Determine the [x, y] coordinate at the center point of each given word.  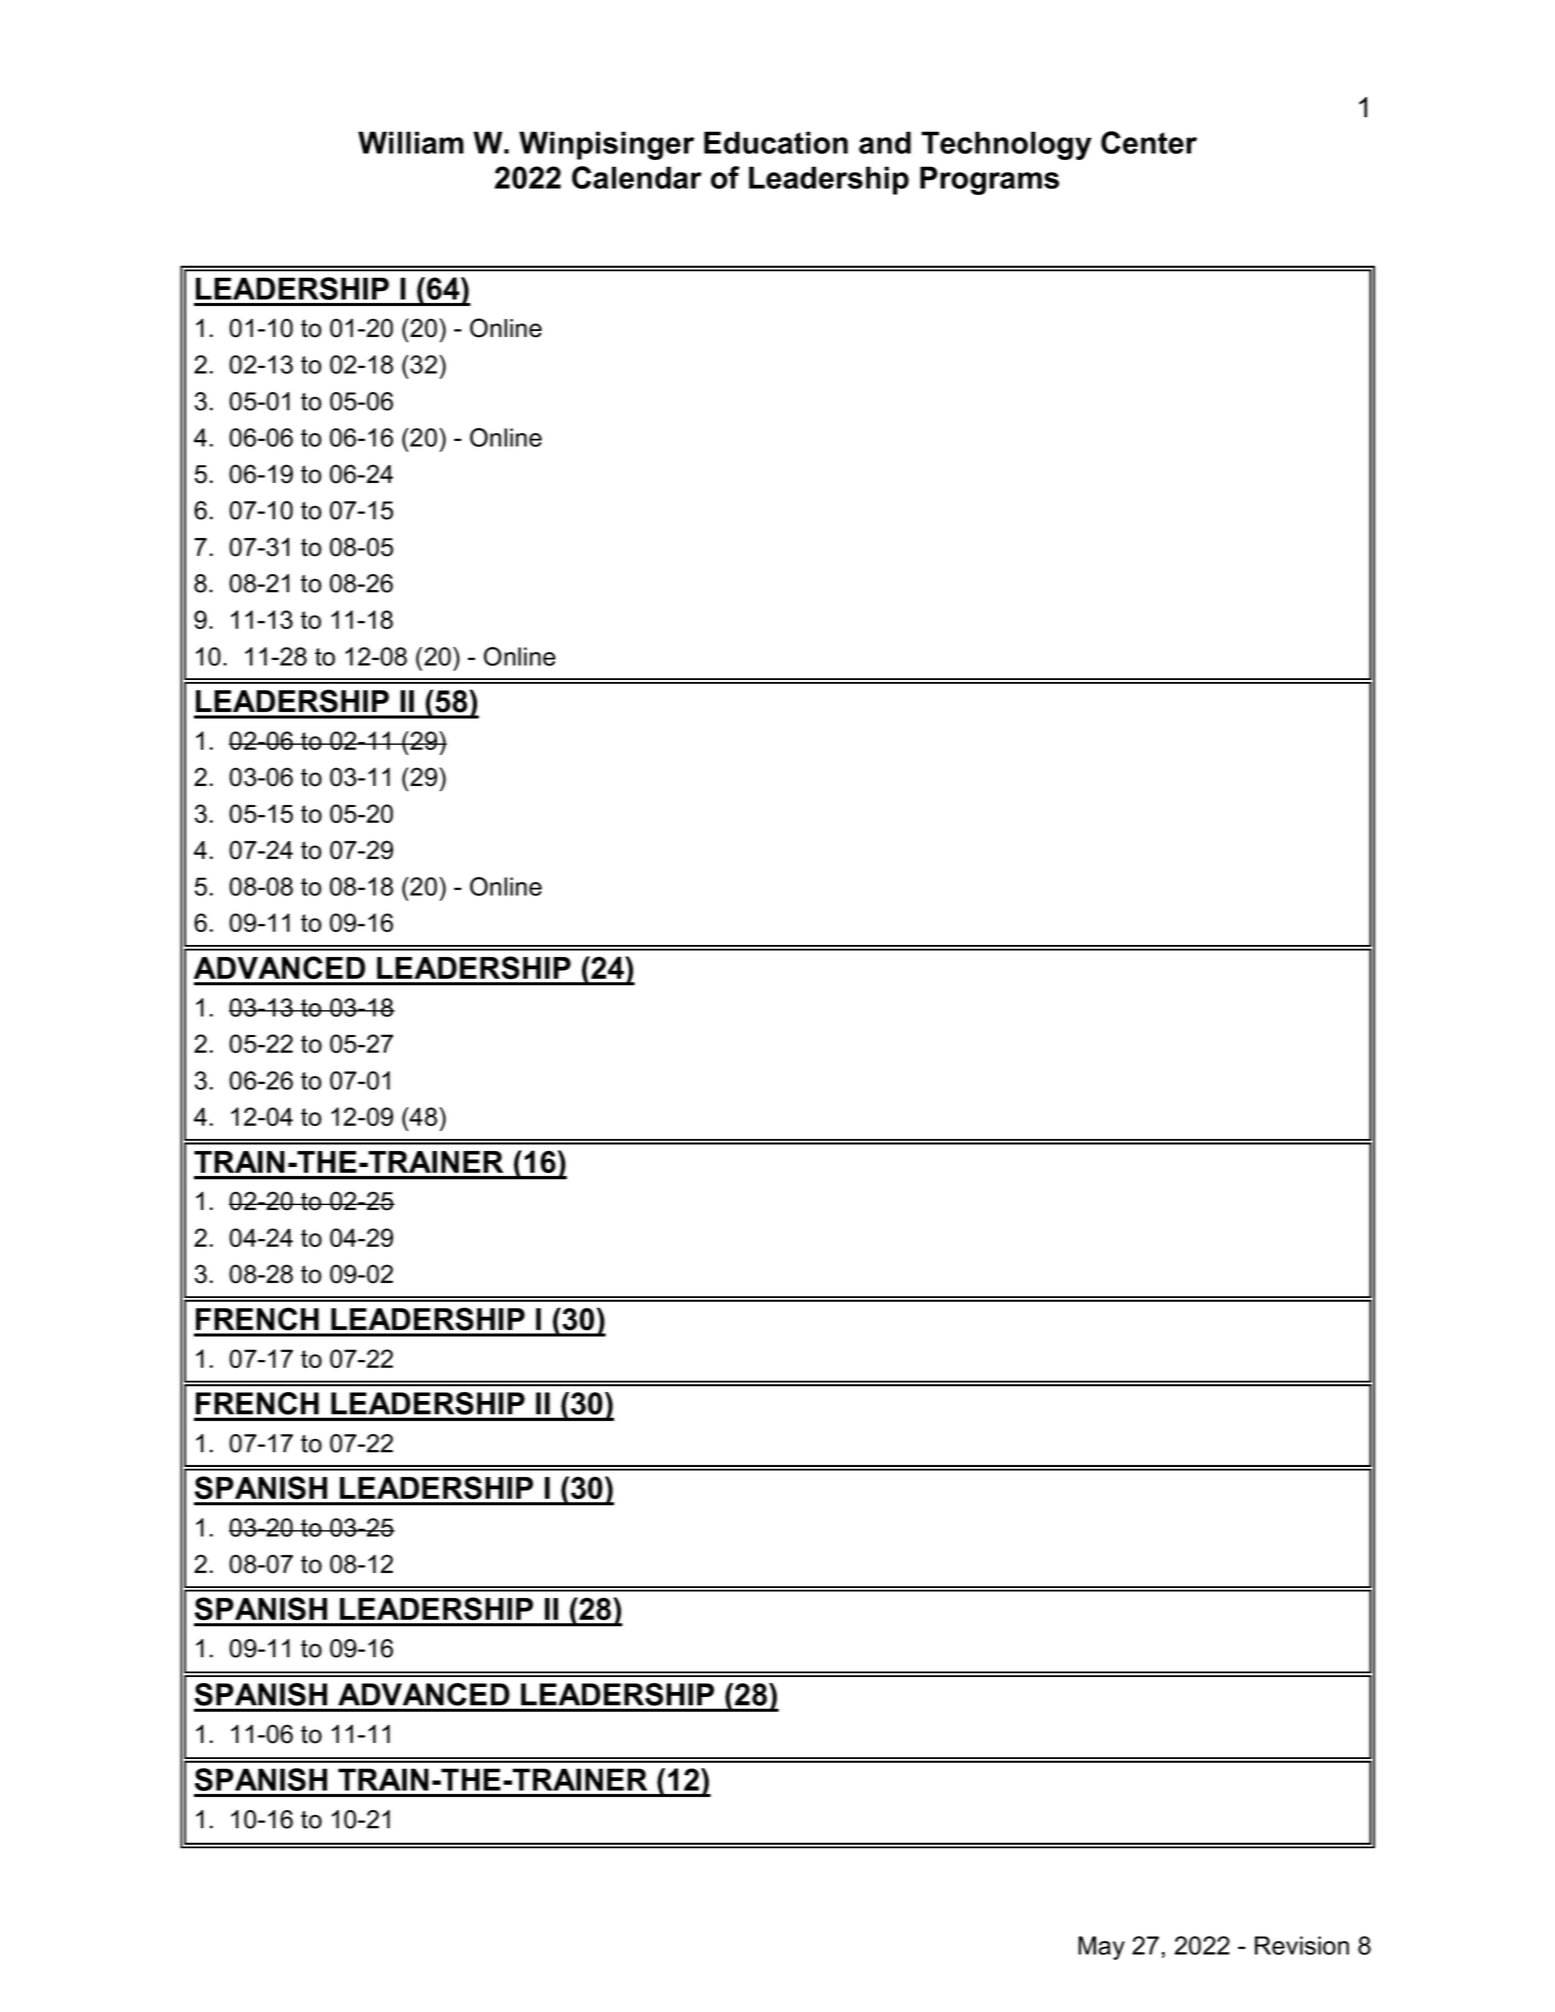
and [885, 142]
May [1101, 1948]
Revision [1302, 1945]
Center [1149, 142]
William [411, 142]
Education [776, 142]
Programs [989, 180]
